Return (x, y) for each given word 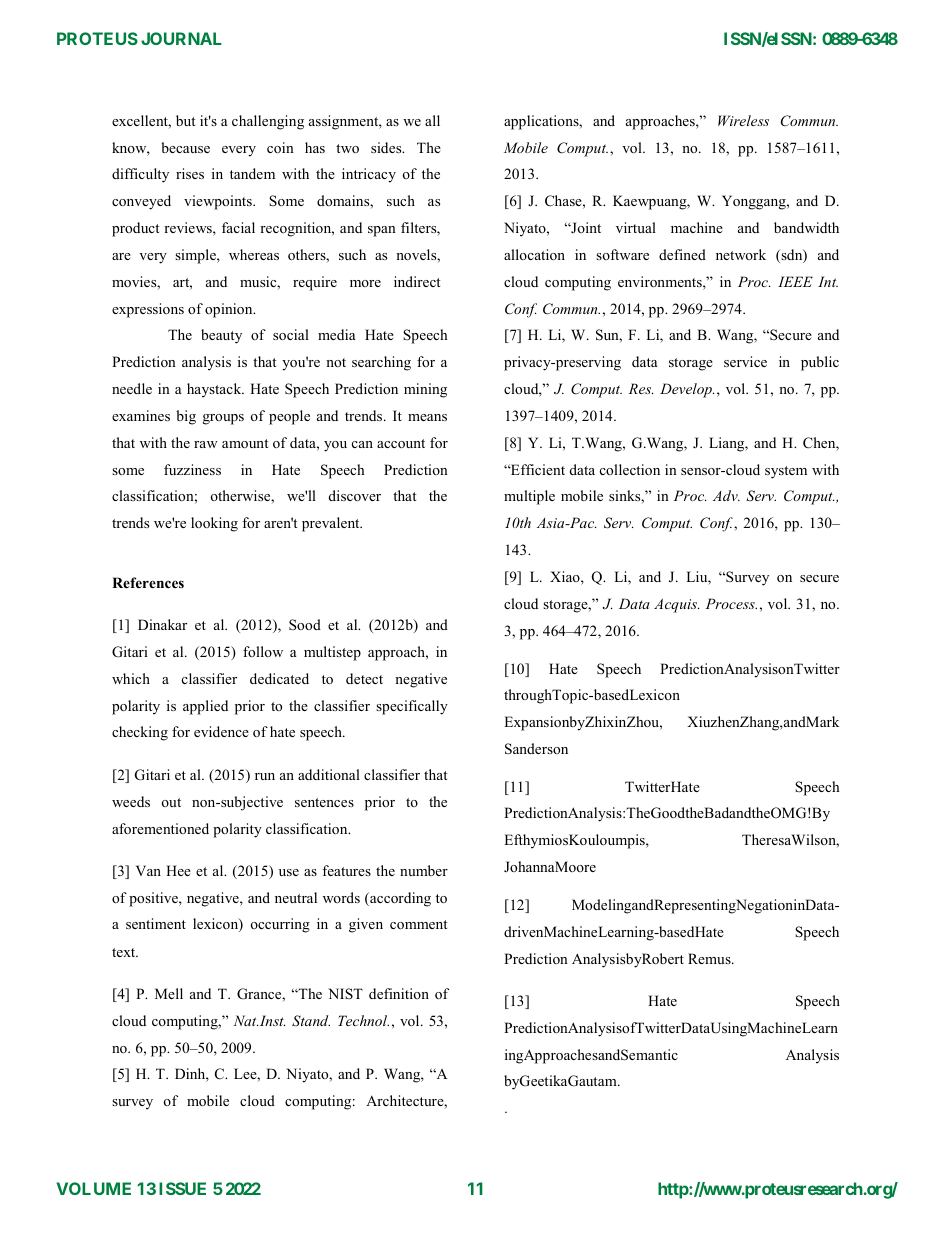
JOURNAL (181, 38)
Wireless (743, 120)
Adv (726, 495)
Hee (178, 870)
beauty (221, 336)
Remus (710, 958)
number (424, 870)
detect (364, 678)
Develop (687, 390)
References (148, 582)
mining (425, 390)
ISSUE (182, 1188)
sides (387, 147)
